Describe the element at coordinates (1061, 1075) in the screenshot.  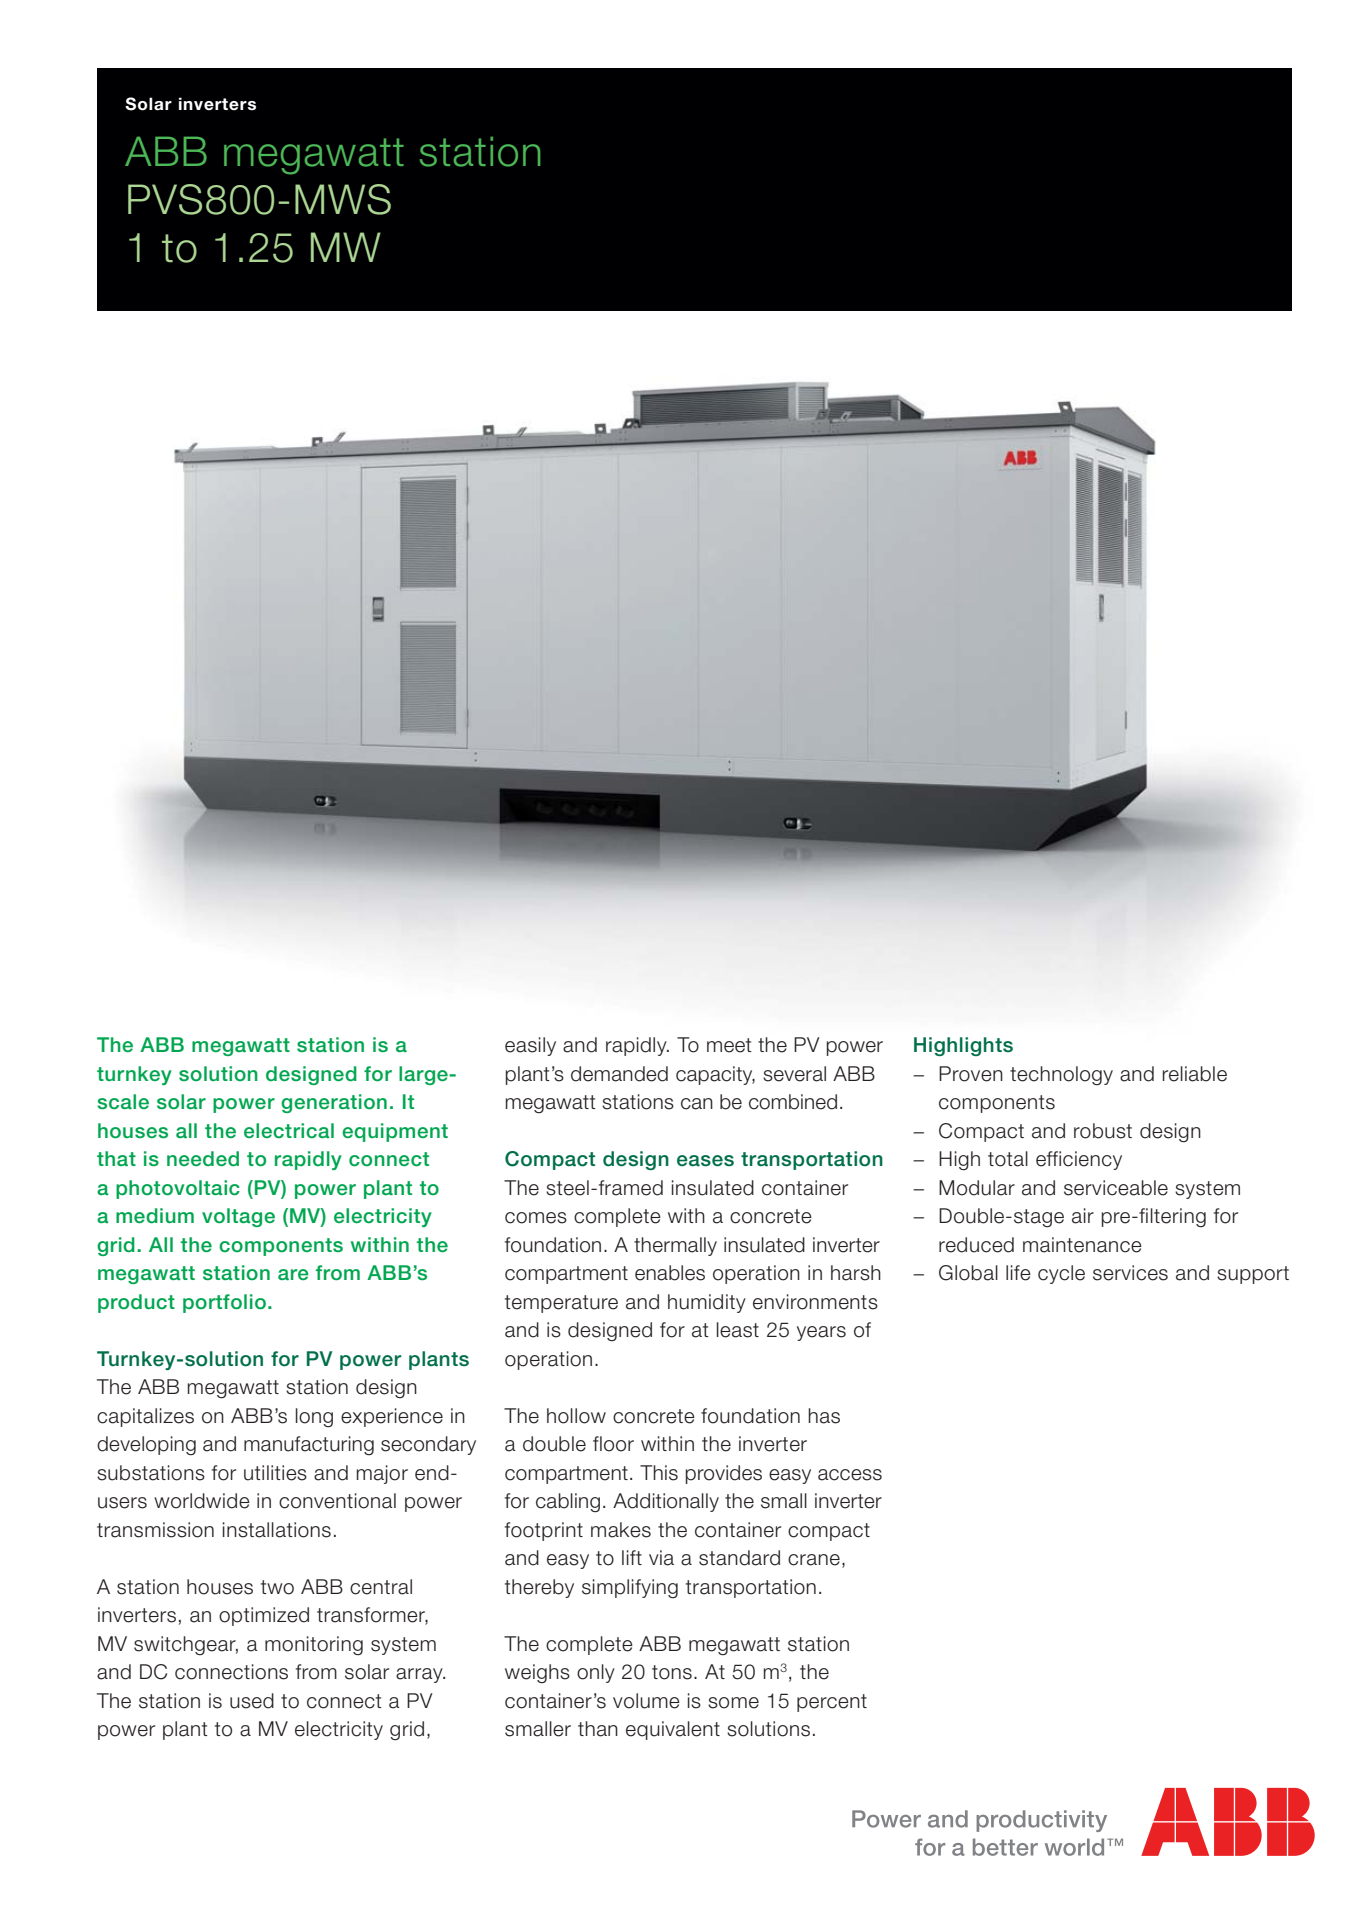
I see `technology` at that location.
